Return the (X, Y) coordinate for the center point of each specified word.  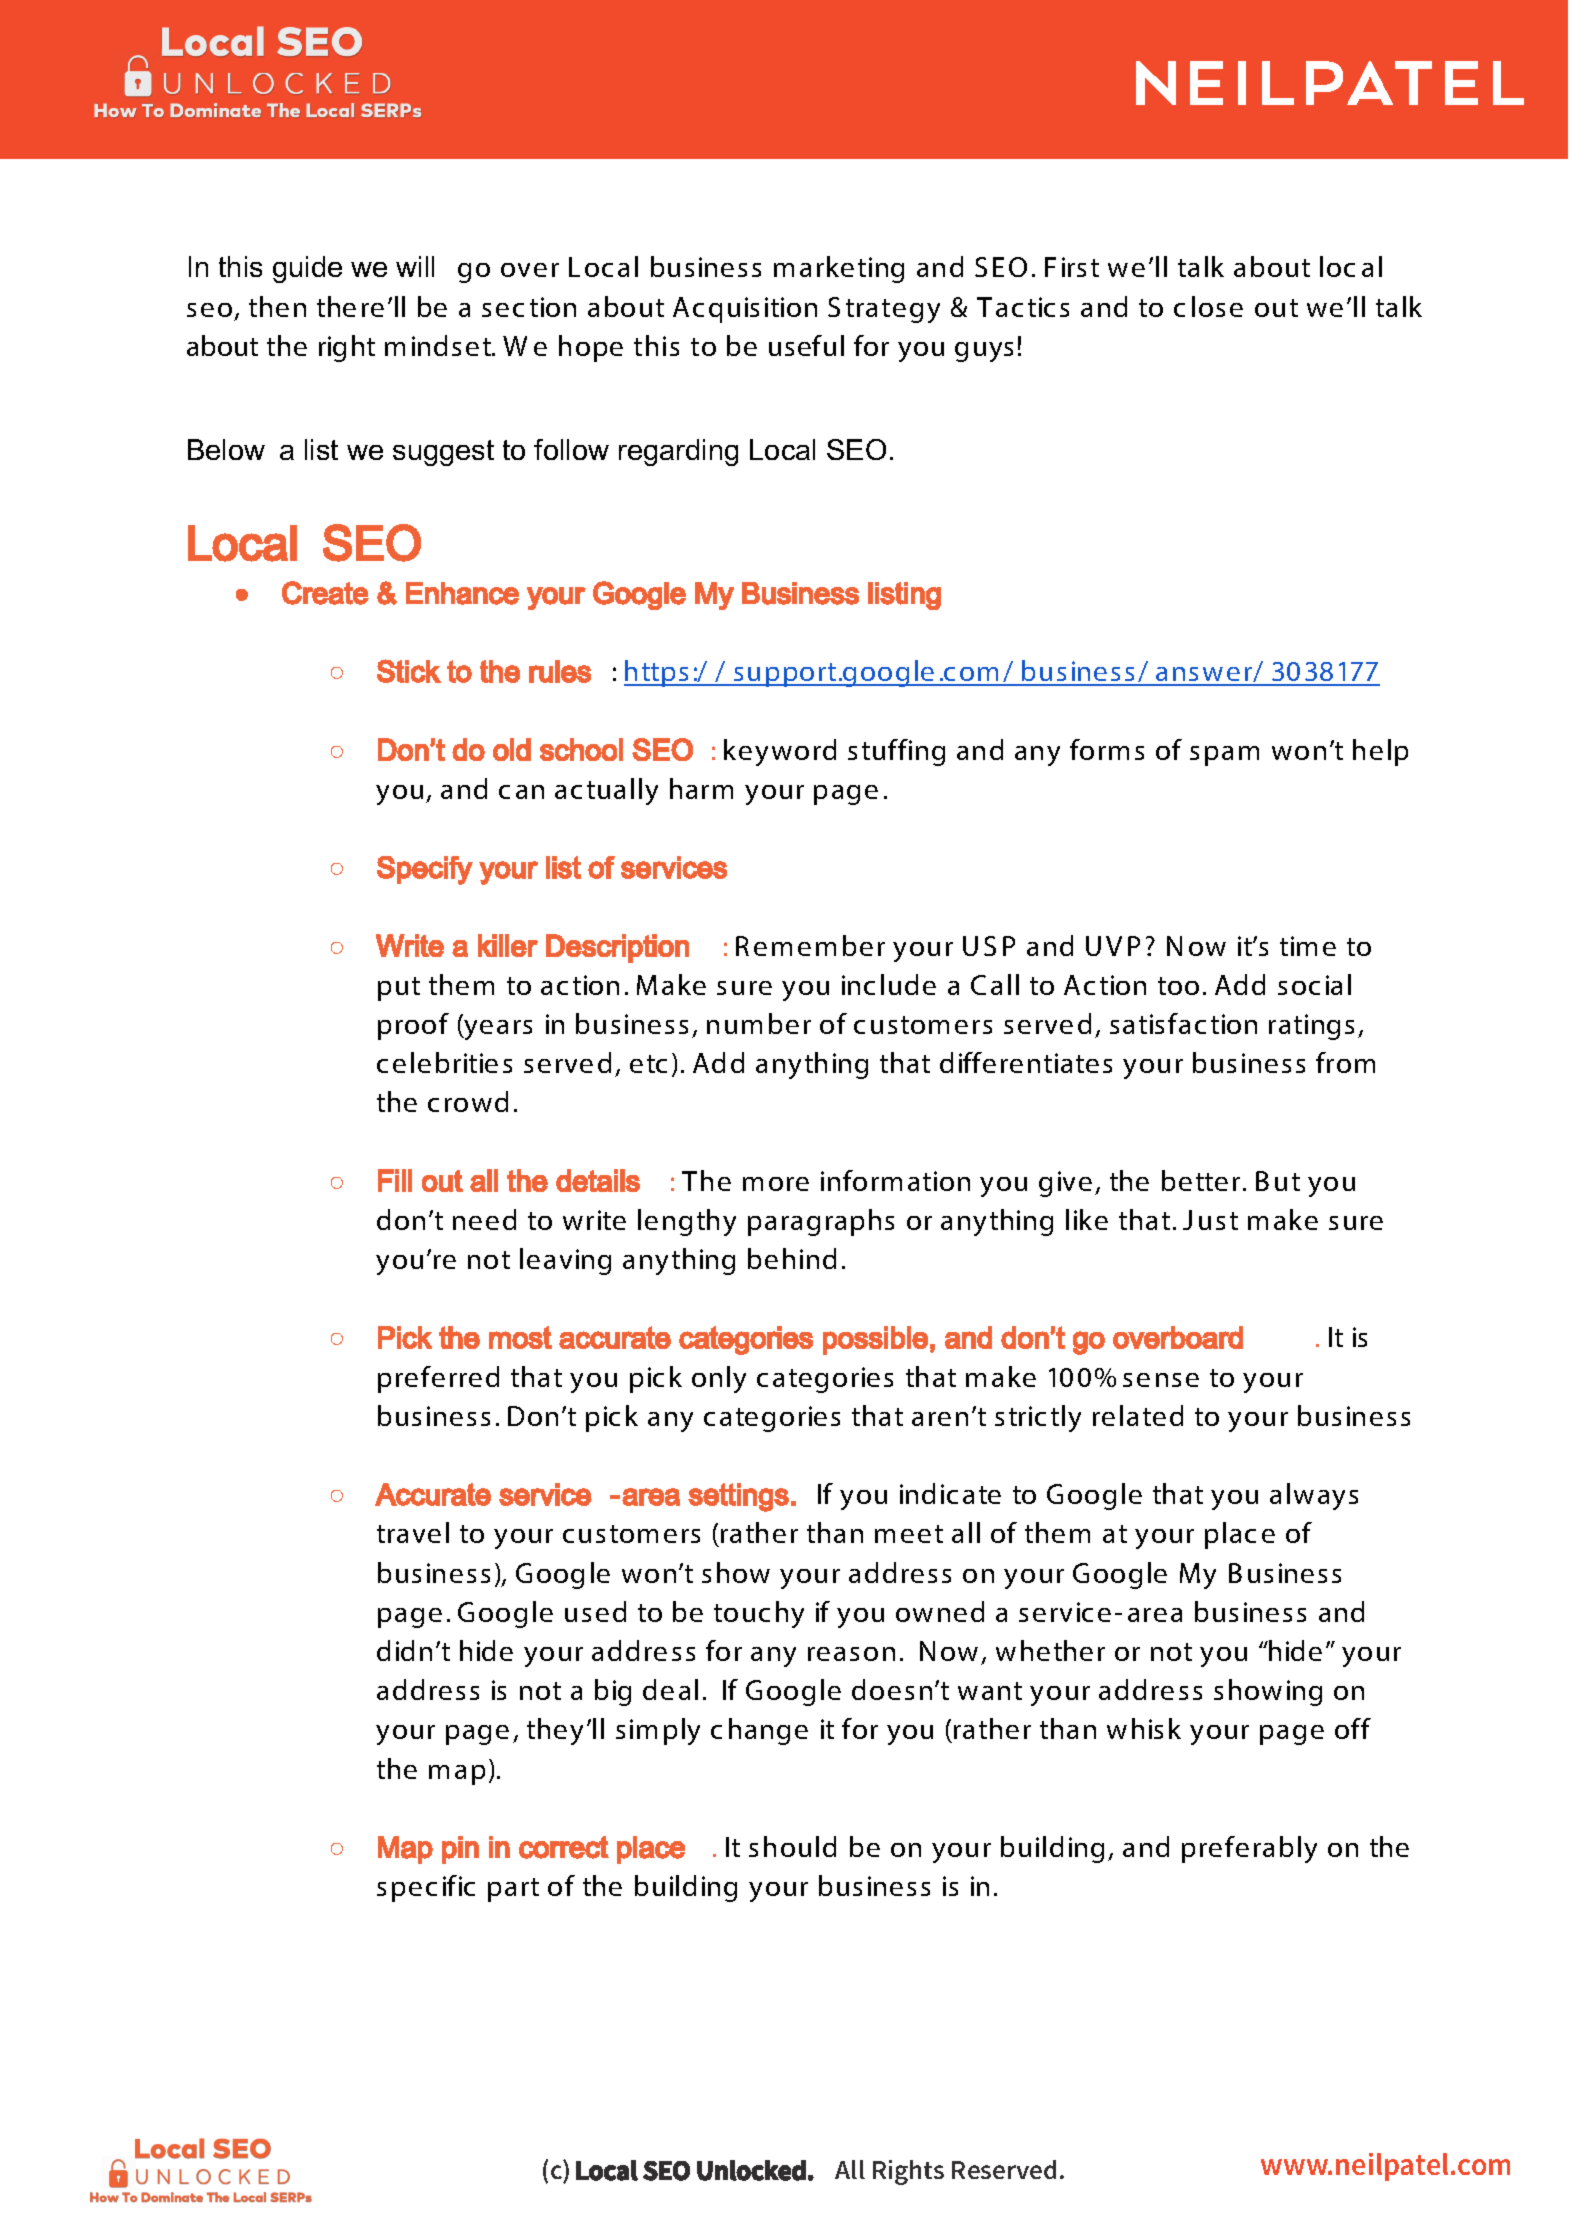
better (1201, 1180)
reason (851, 1654)
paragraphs (821, 1222)
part (513, 1890)
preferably (1249, 1849)
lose (1217, 306)
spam (1224, 756)
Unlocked (751, 2170)
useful (806, 345)
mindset (439, 345)
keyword (780, 752)
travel (413, 1532)
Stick (409, 671)
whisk (1144, 1728)
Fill (395, 1180)
